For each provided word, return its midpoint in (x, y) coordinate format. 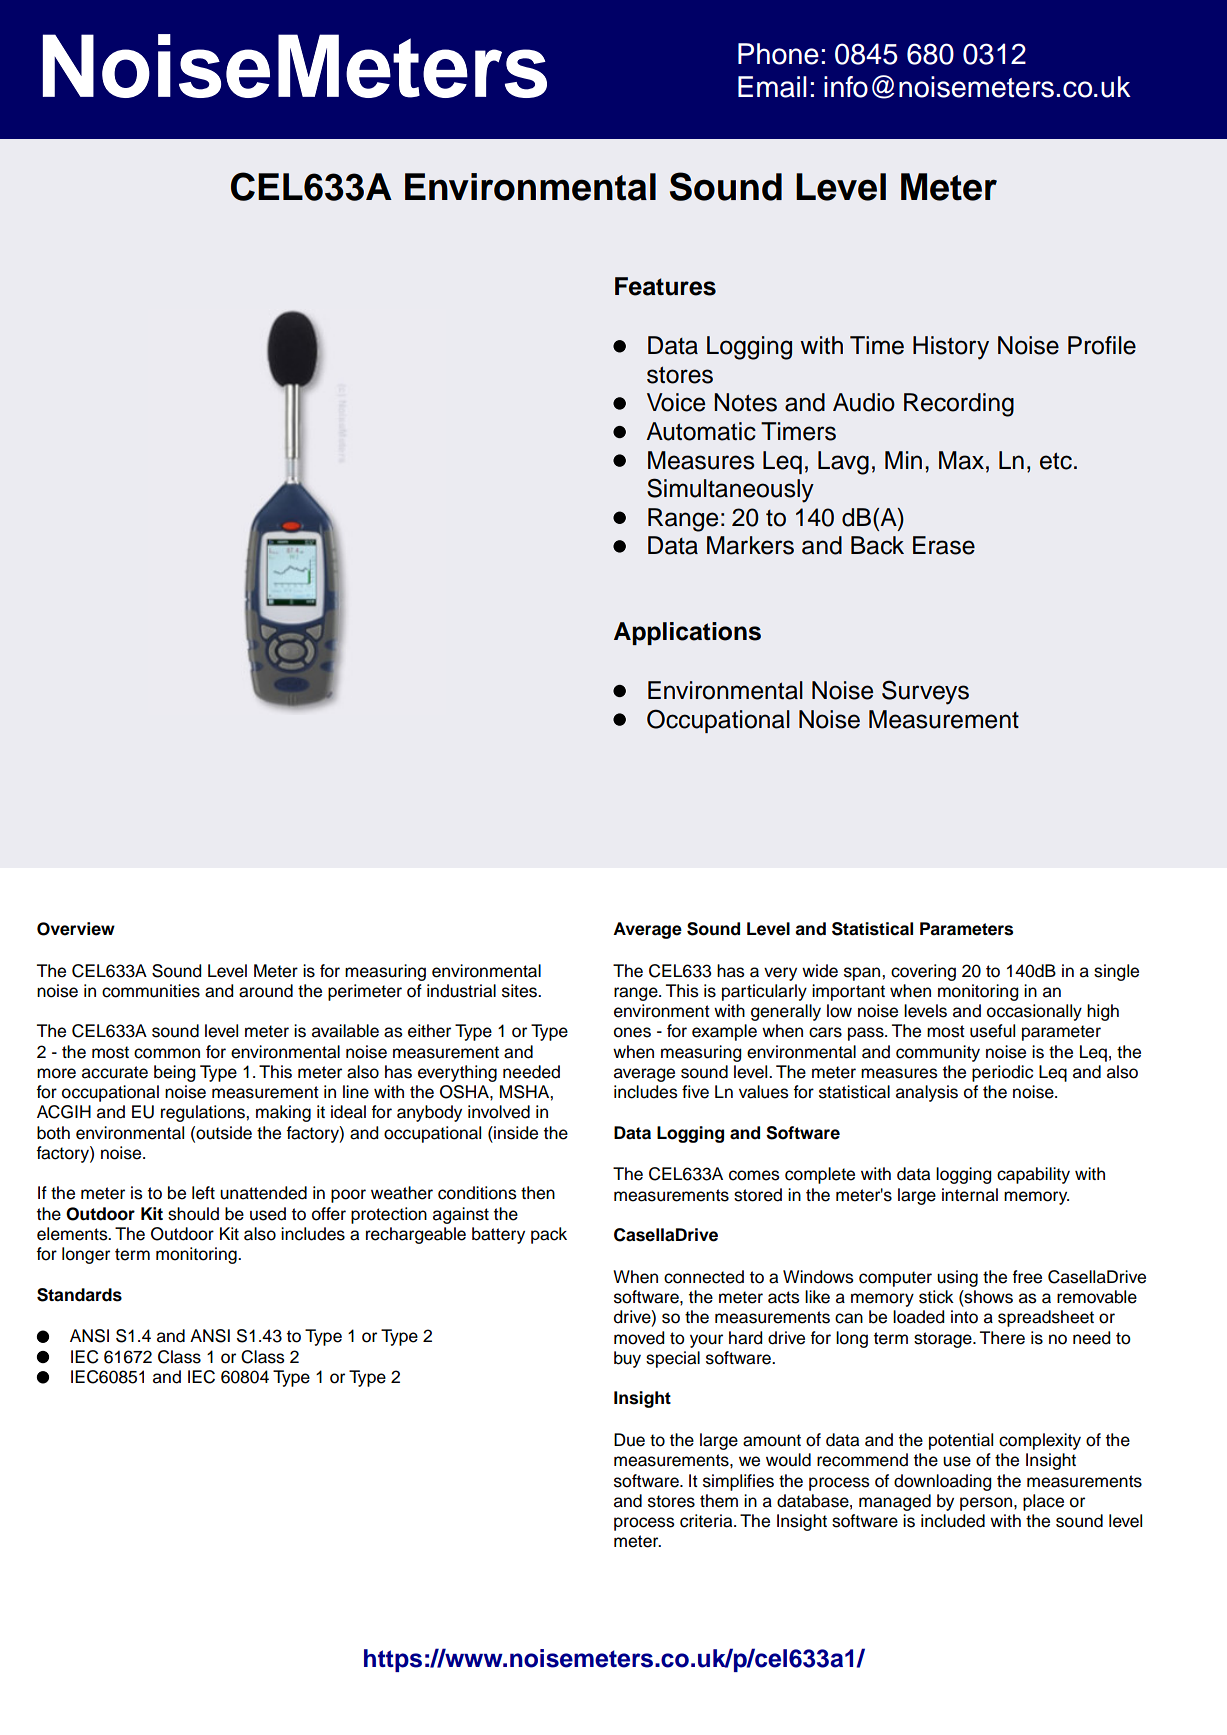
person (986, 1504)
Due (629, 1440)
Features (665, 286)
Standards (79, 1295)
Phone (778, 54)
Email (772, 87)
